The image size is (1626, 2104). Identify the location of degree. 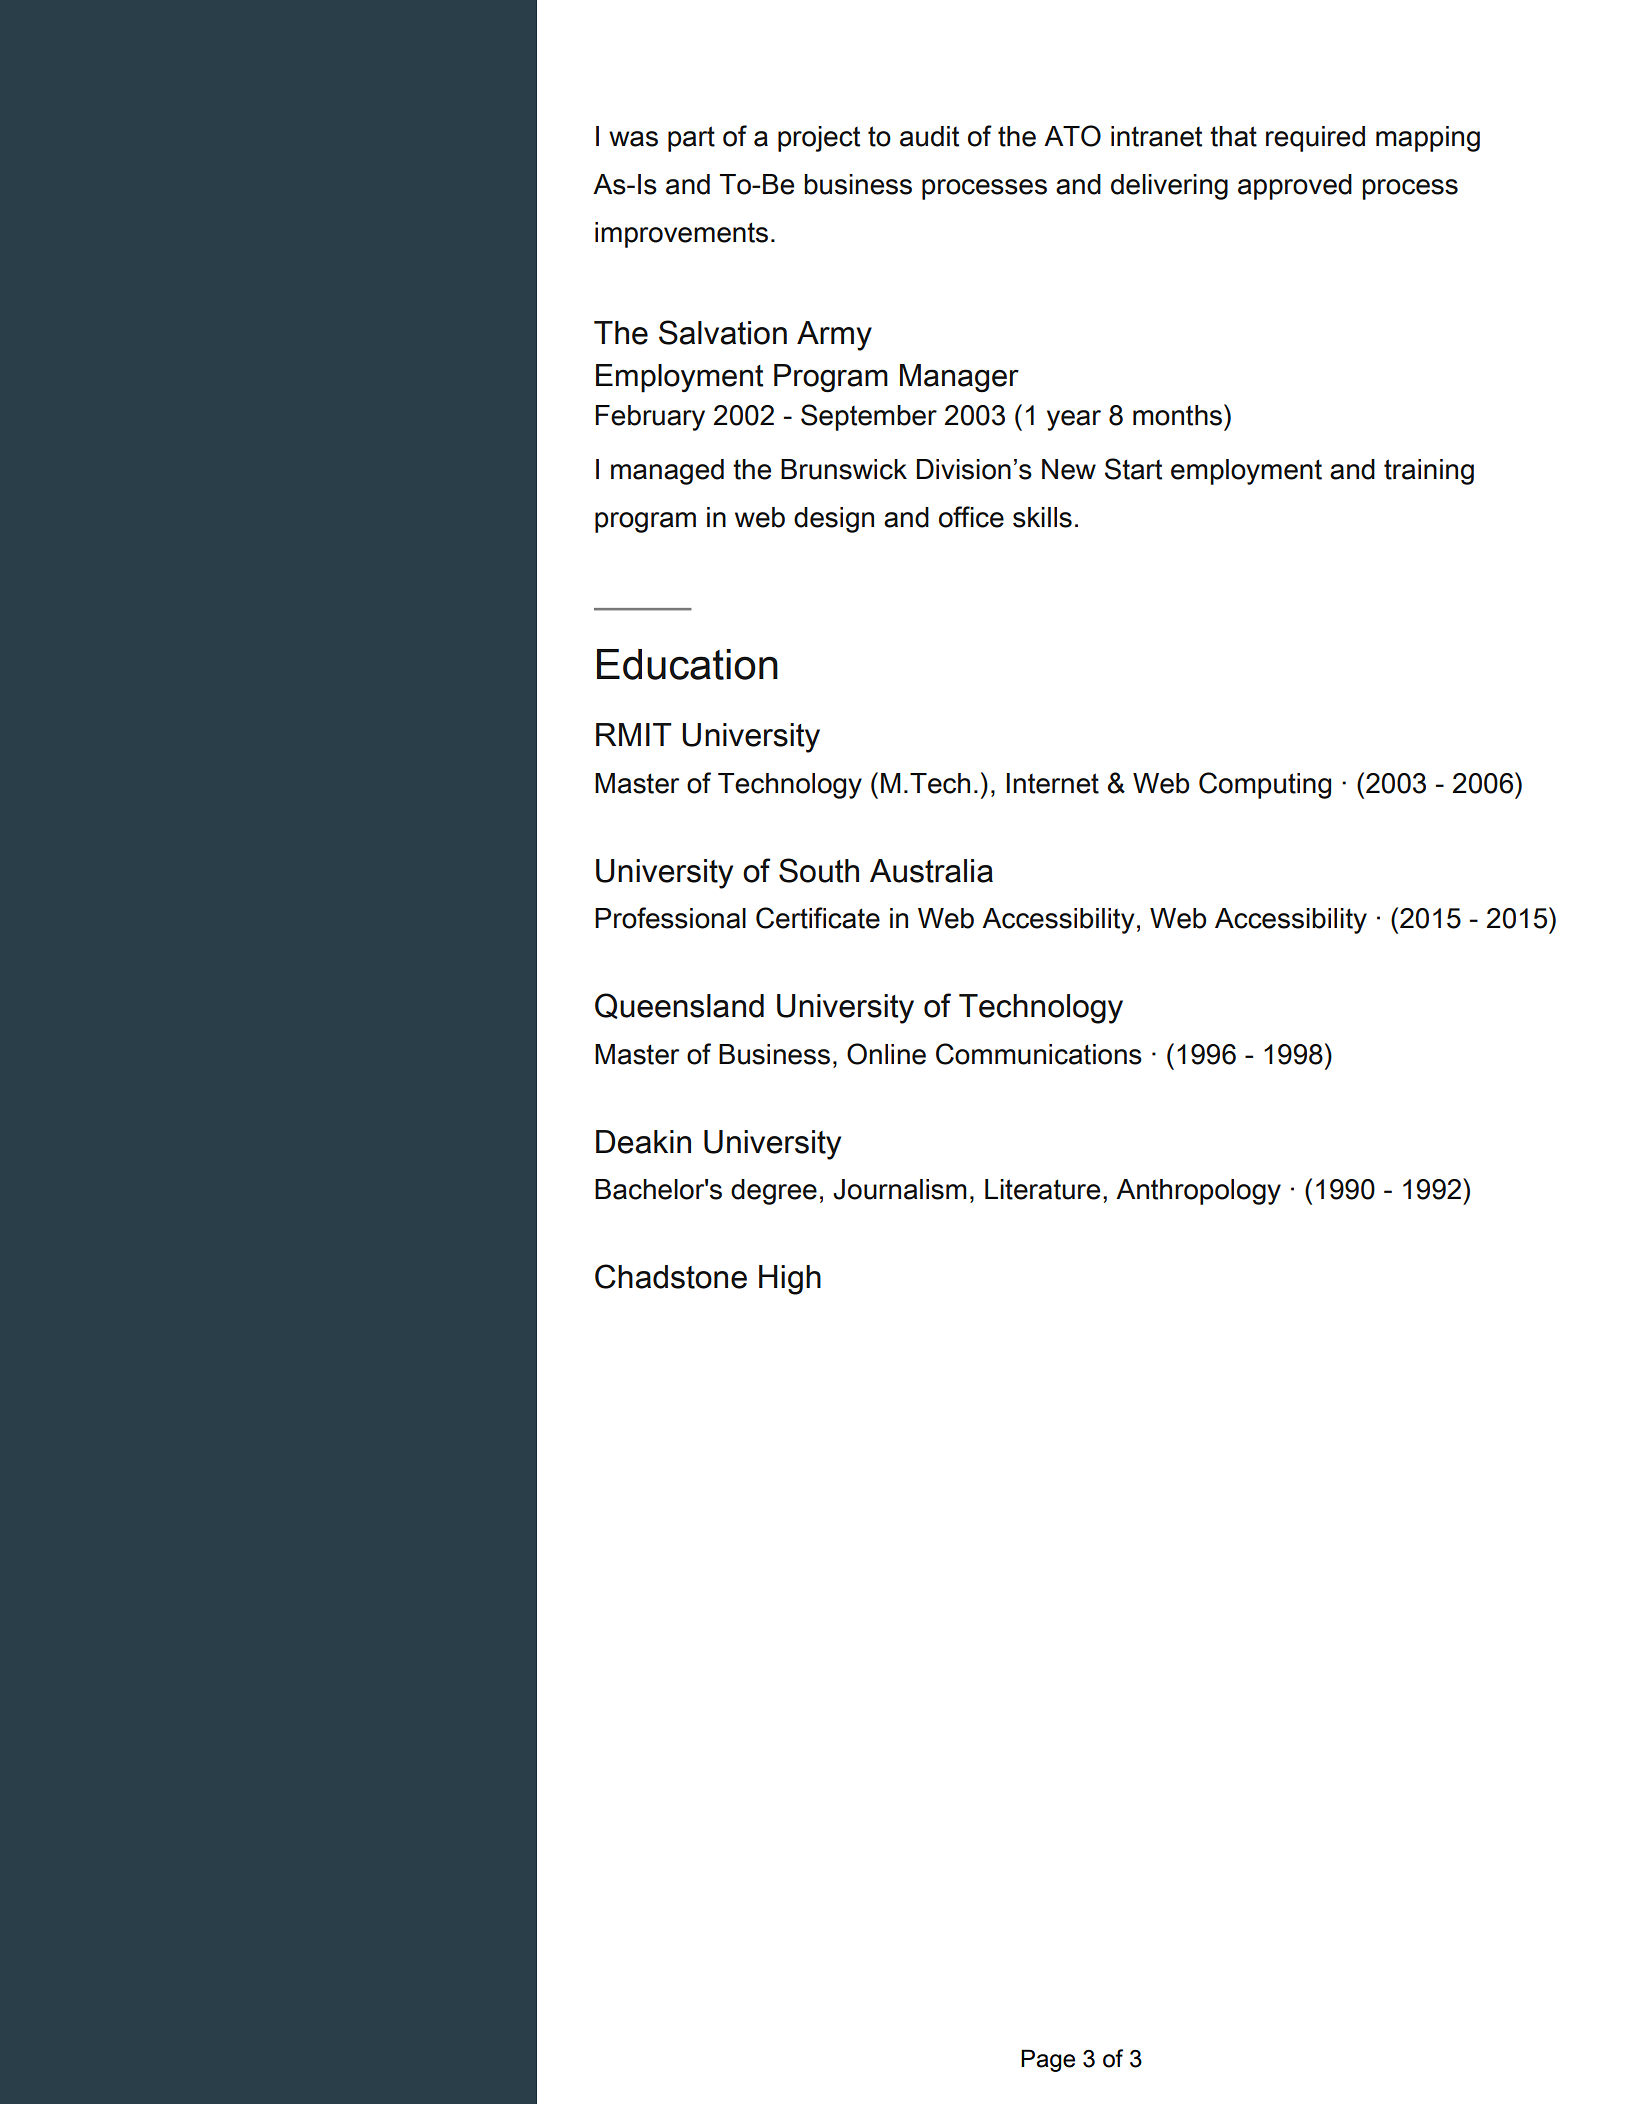
(774, 1192).
